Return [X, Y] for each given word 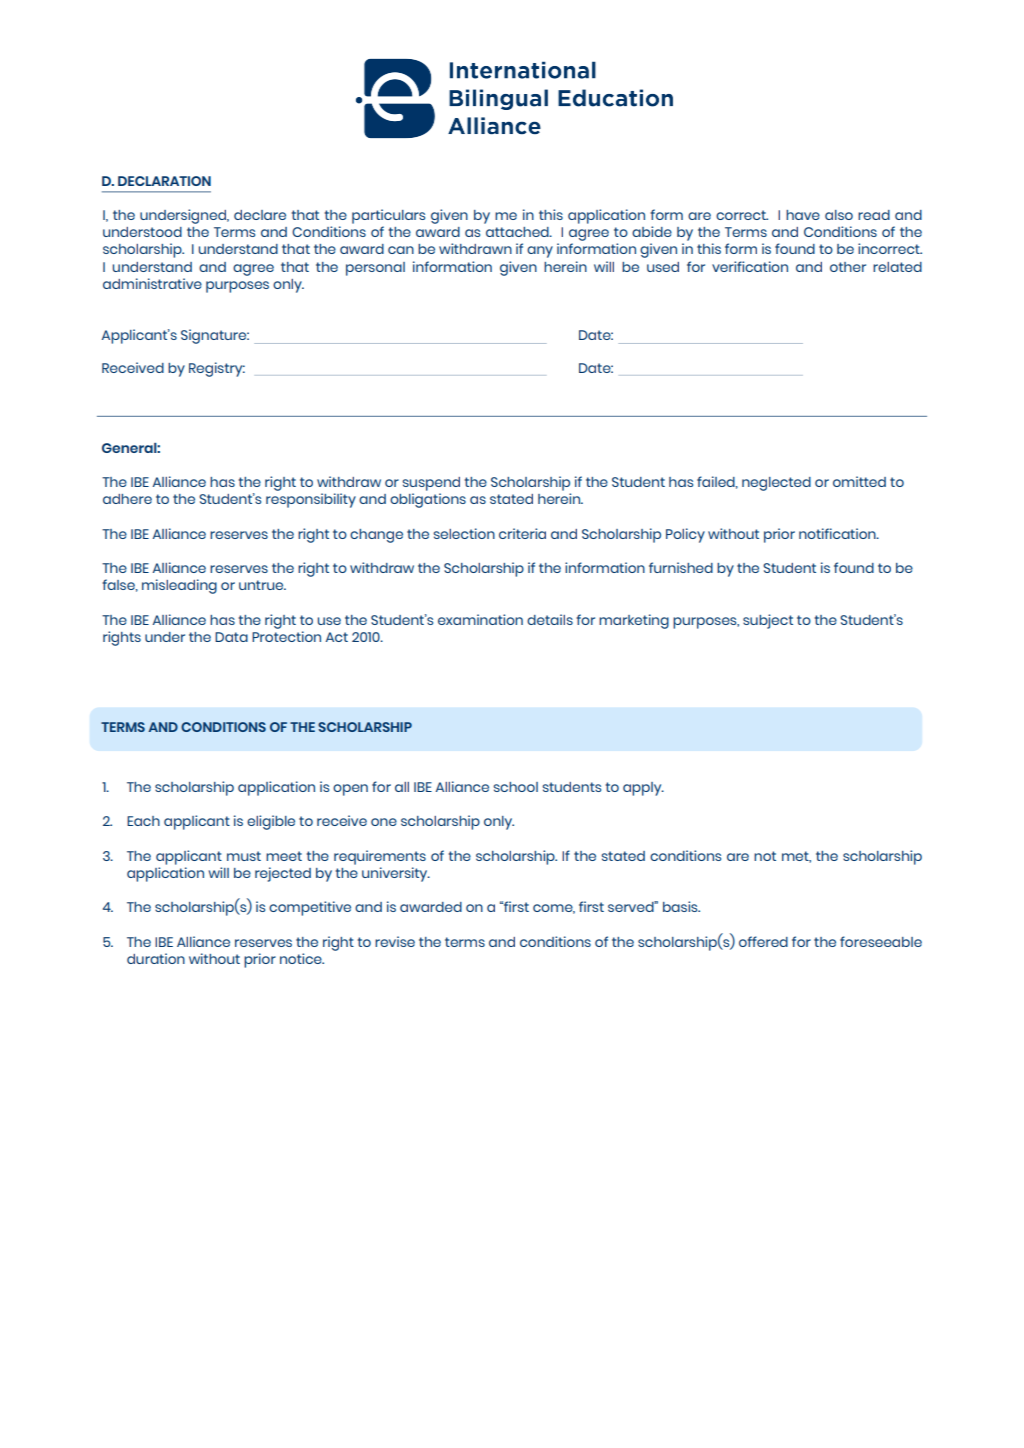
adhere [127, 499]
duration [156, 958]
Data [231, 637]
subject [768, 621]
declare [260, 215]
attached [518, 232]
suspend [431, 484]
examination [480, 619]
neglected [776, 484]
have [803, 215]
